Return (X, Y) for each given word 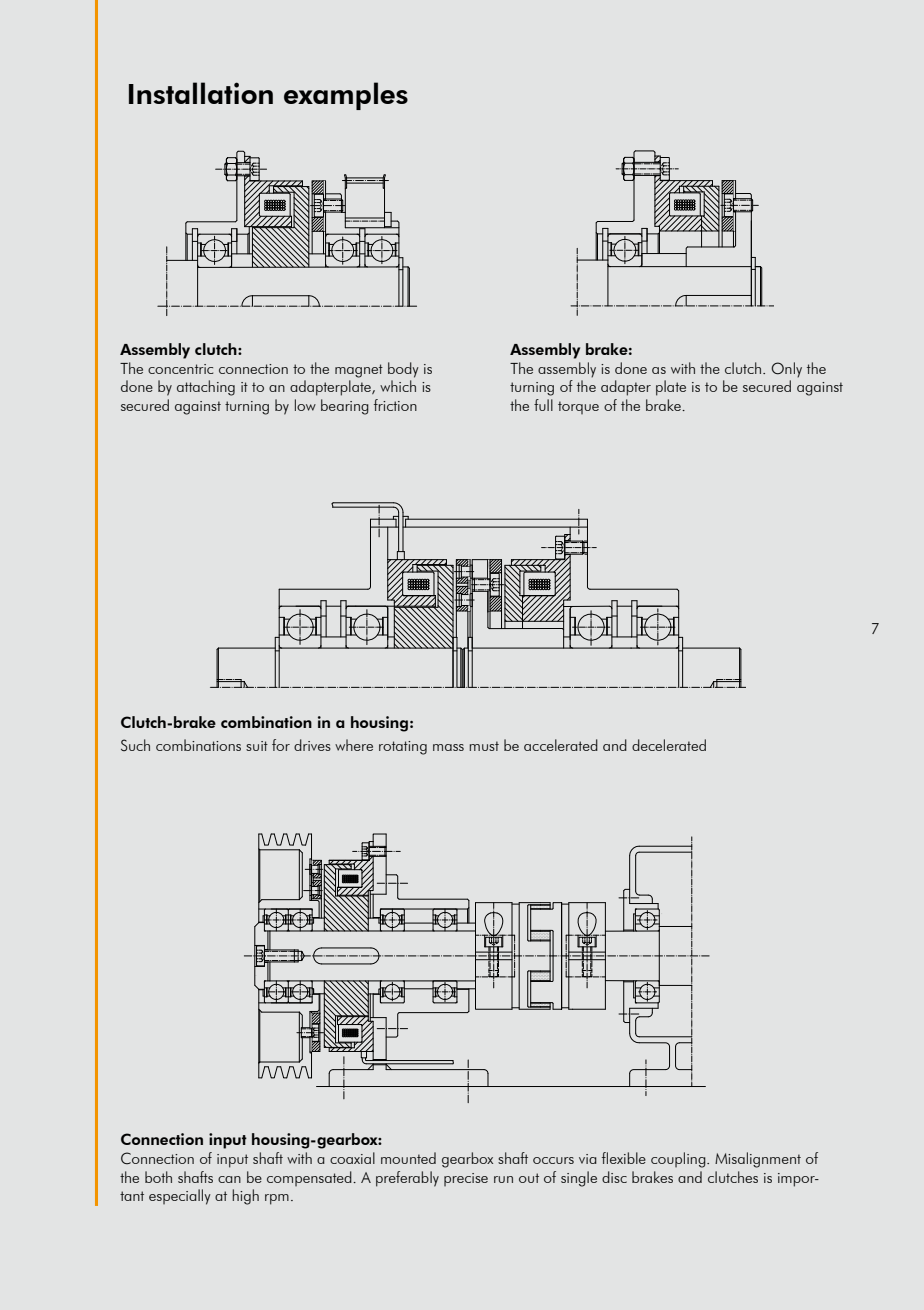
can (229, 1179)
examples (346, 96)
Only (786, 370)
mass (448, 747)
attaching (206, 388)
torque (578, 407)
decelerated (669, 745)
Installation (201, 93)
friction (395, 405)
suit (257, 746)
